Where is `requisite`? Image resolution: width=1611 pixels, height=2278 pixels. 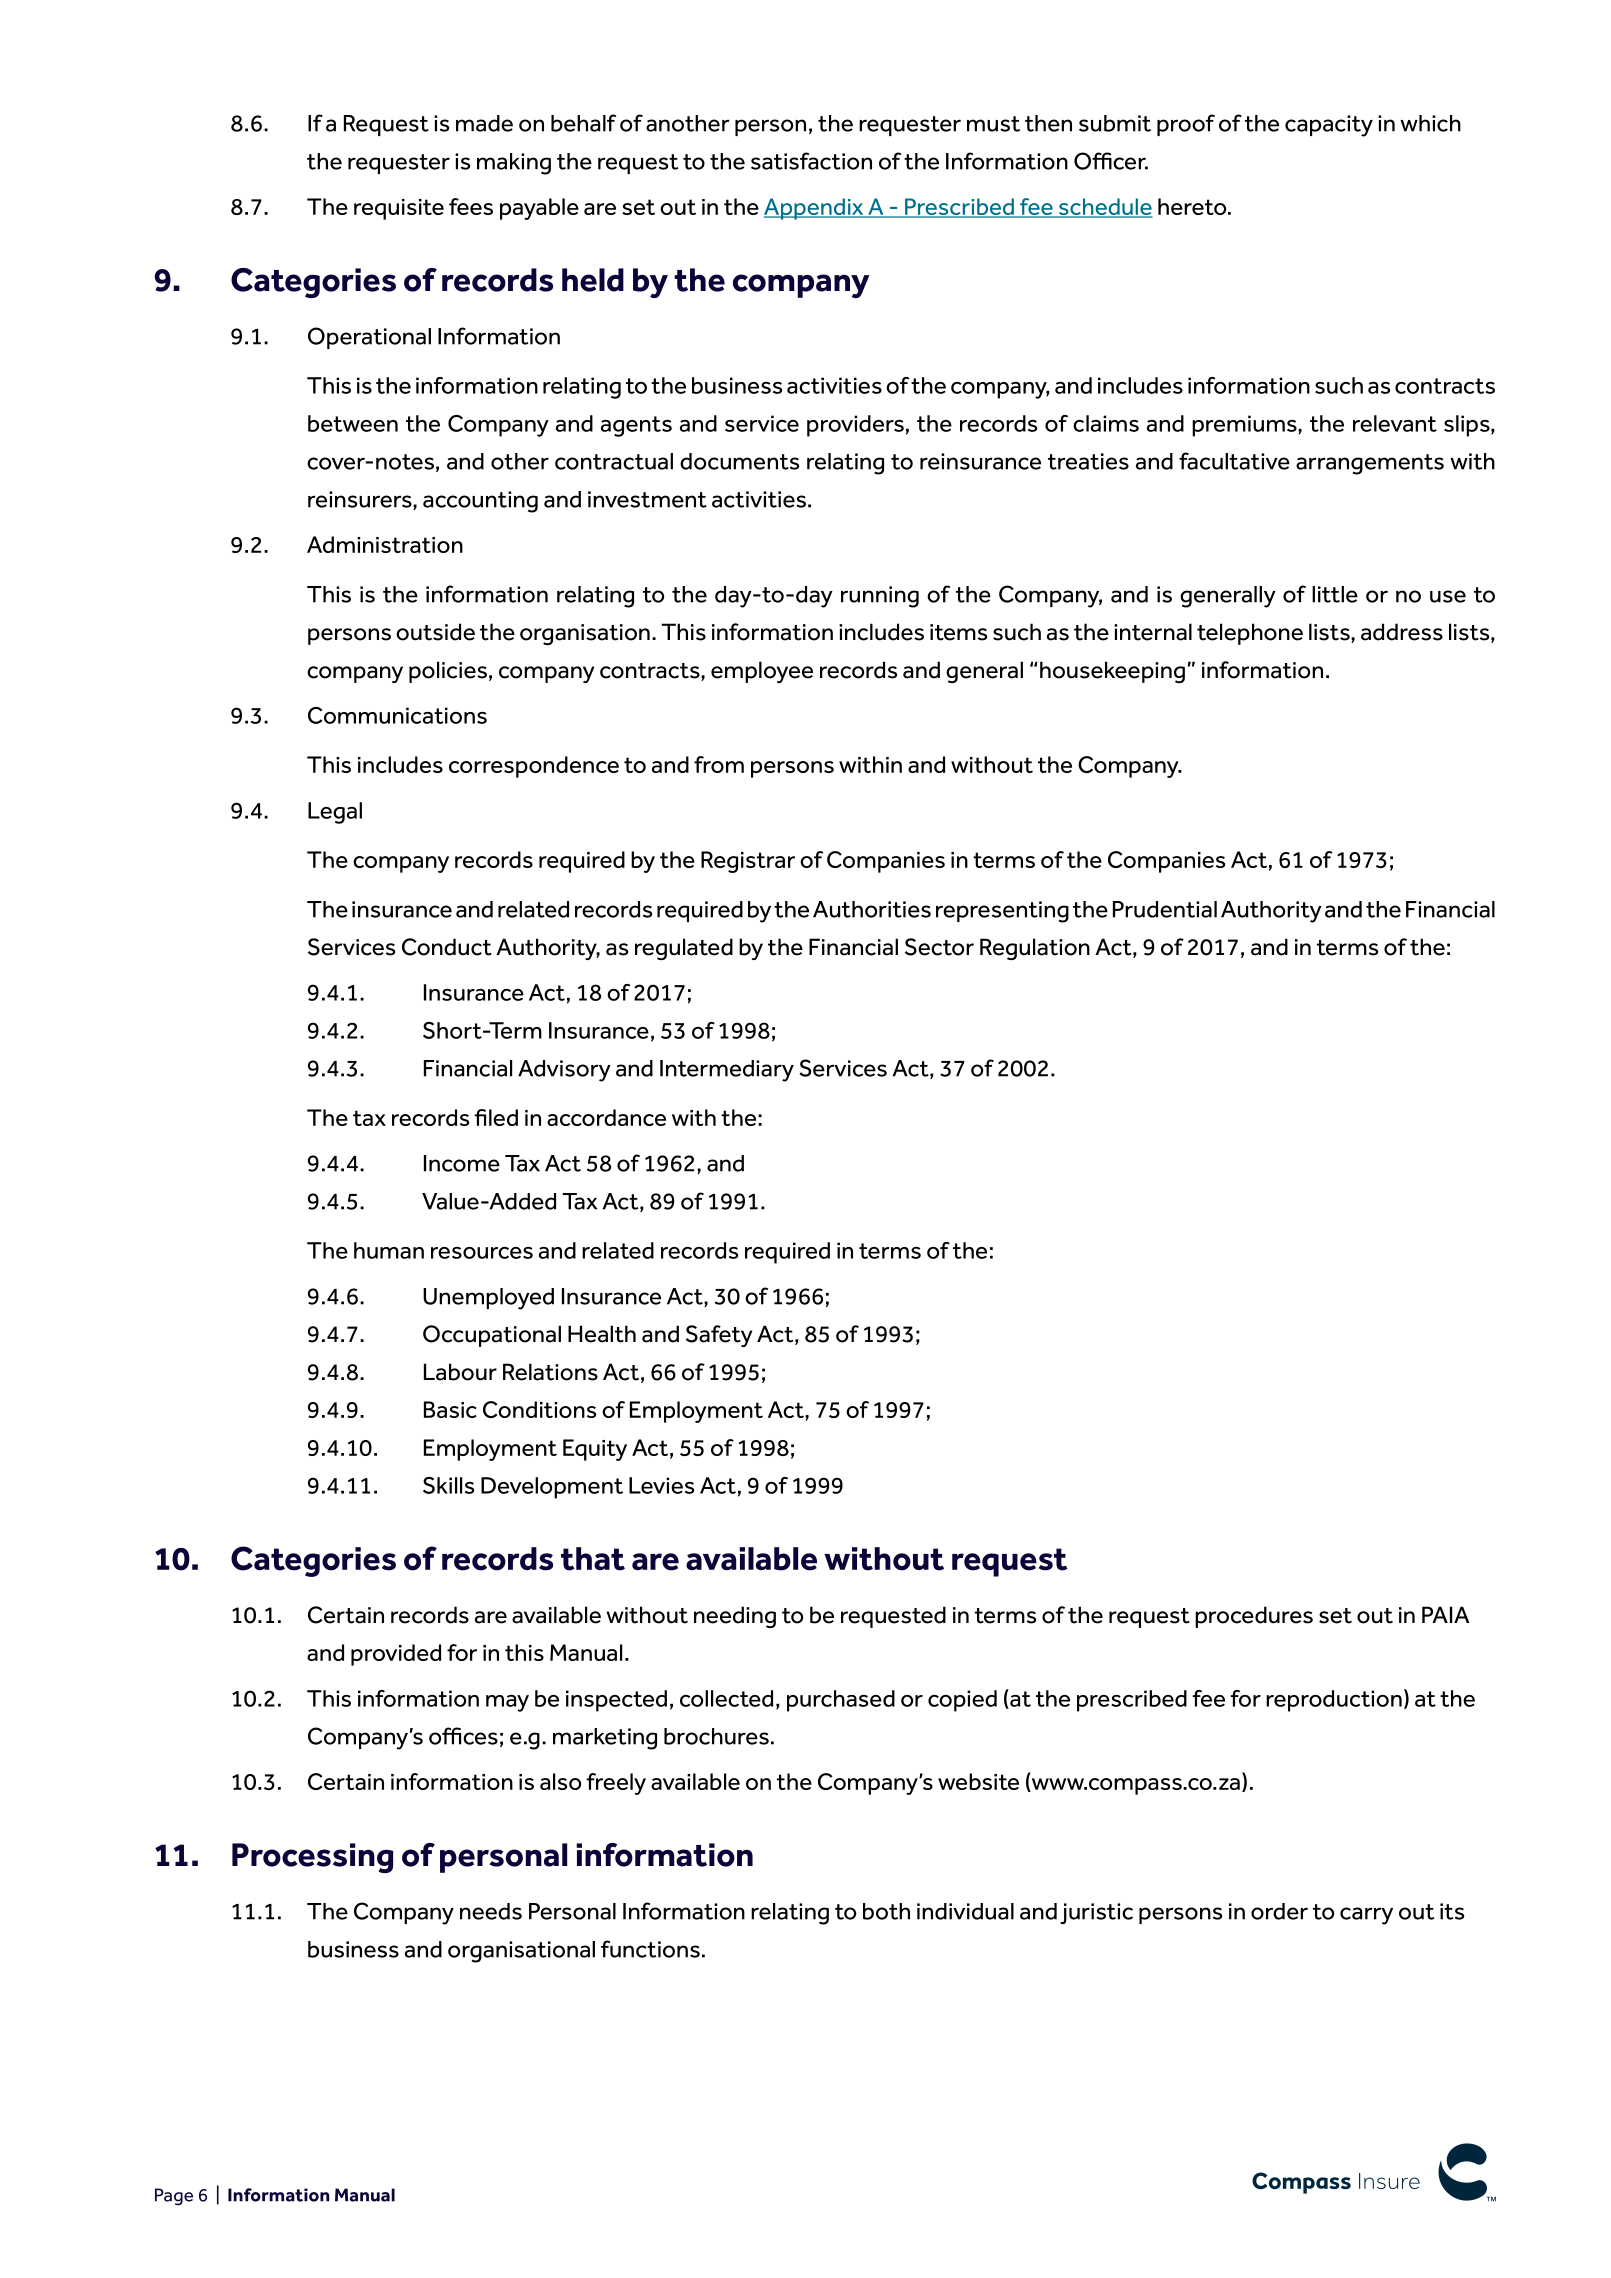
requisite is located at coordinates (399, 209).
